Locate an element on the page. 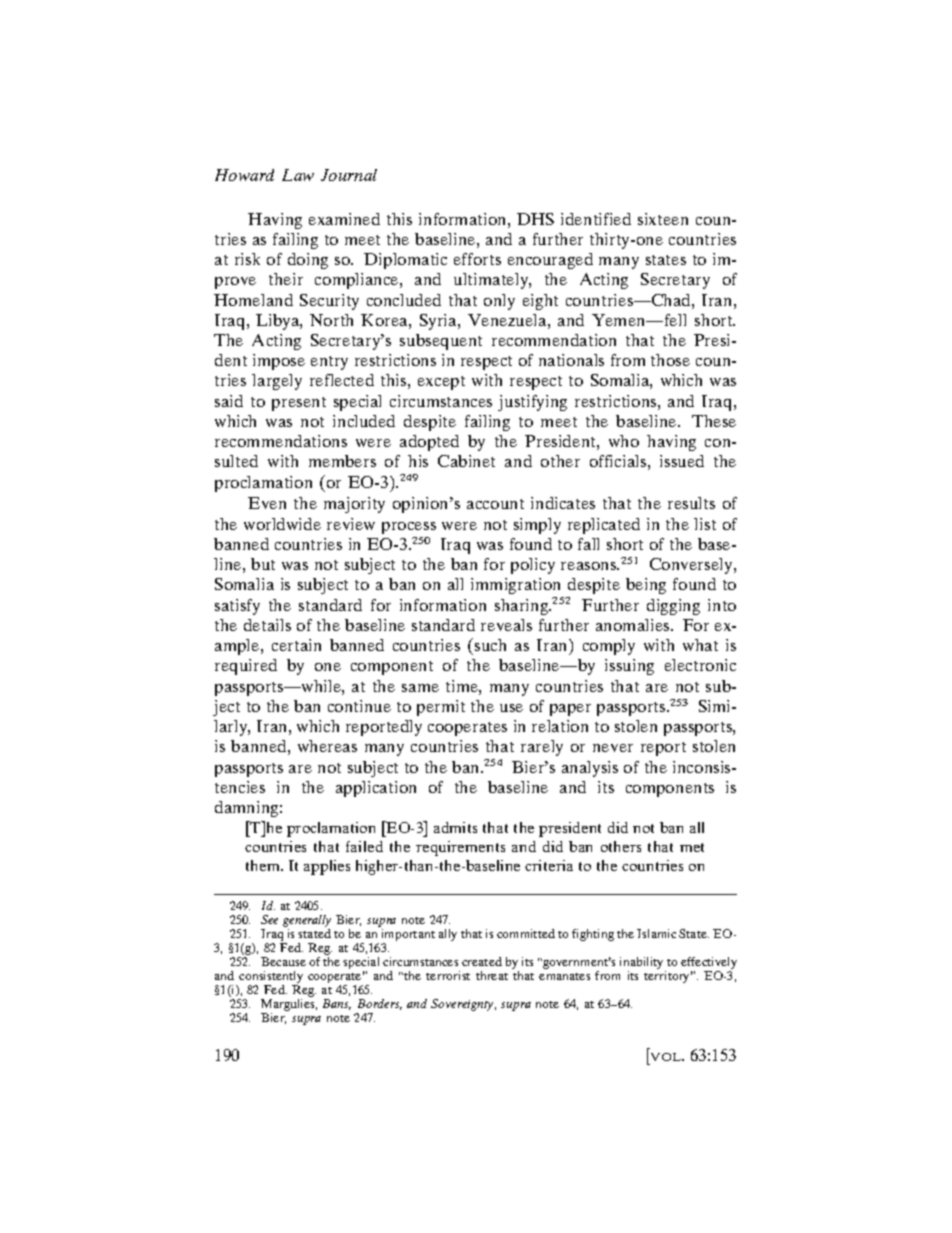 This page has height=1233, width=952. Even is located at coordinates (267, 503).
